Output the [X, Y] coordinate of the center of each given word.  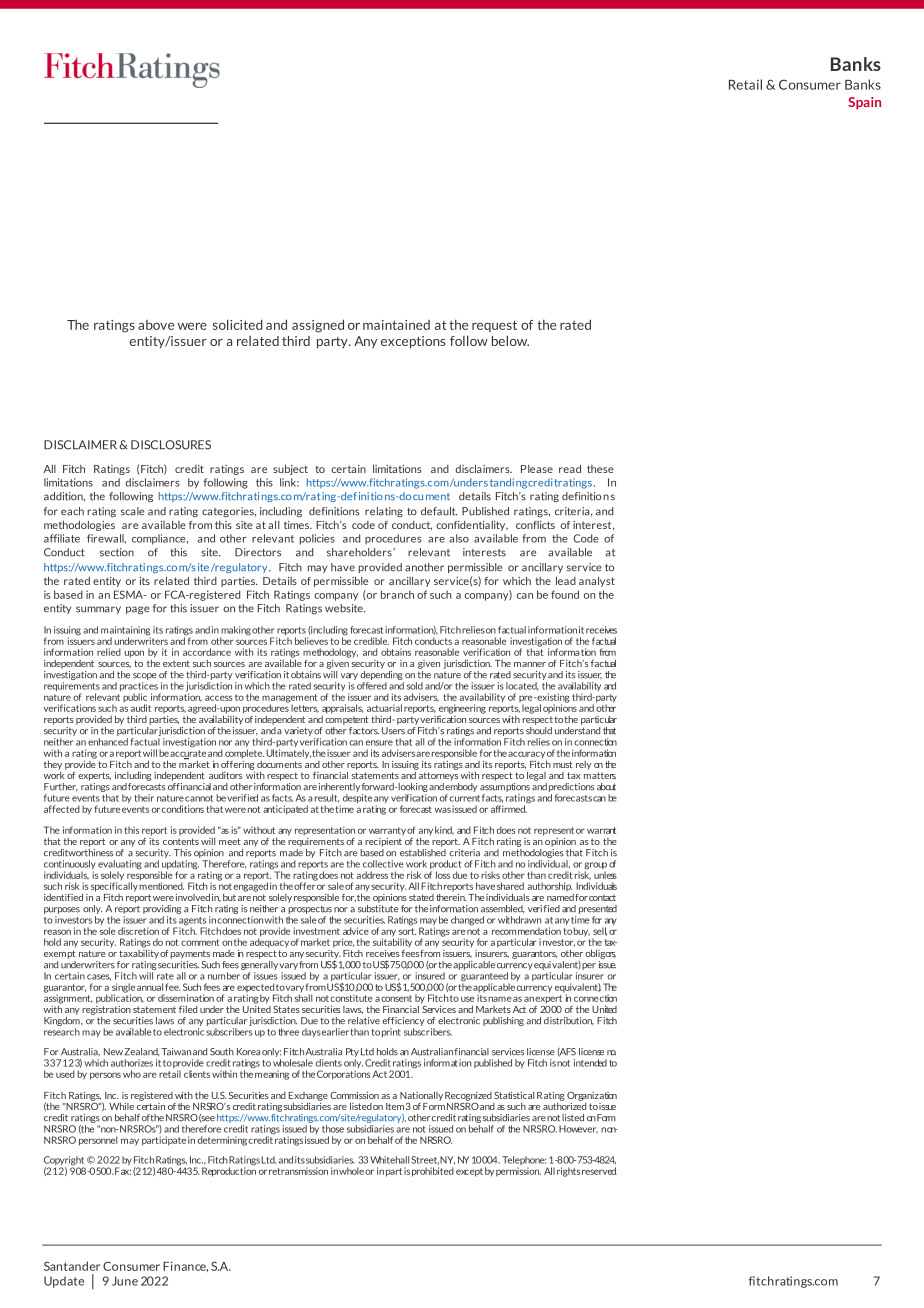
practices [140, 688]
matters [600, 775]
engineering [462, 709]
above [156, 325]
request [494, 326]
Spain [864, 103]
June [125, 1281]
